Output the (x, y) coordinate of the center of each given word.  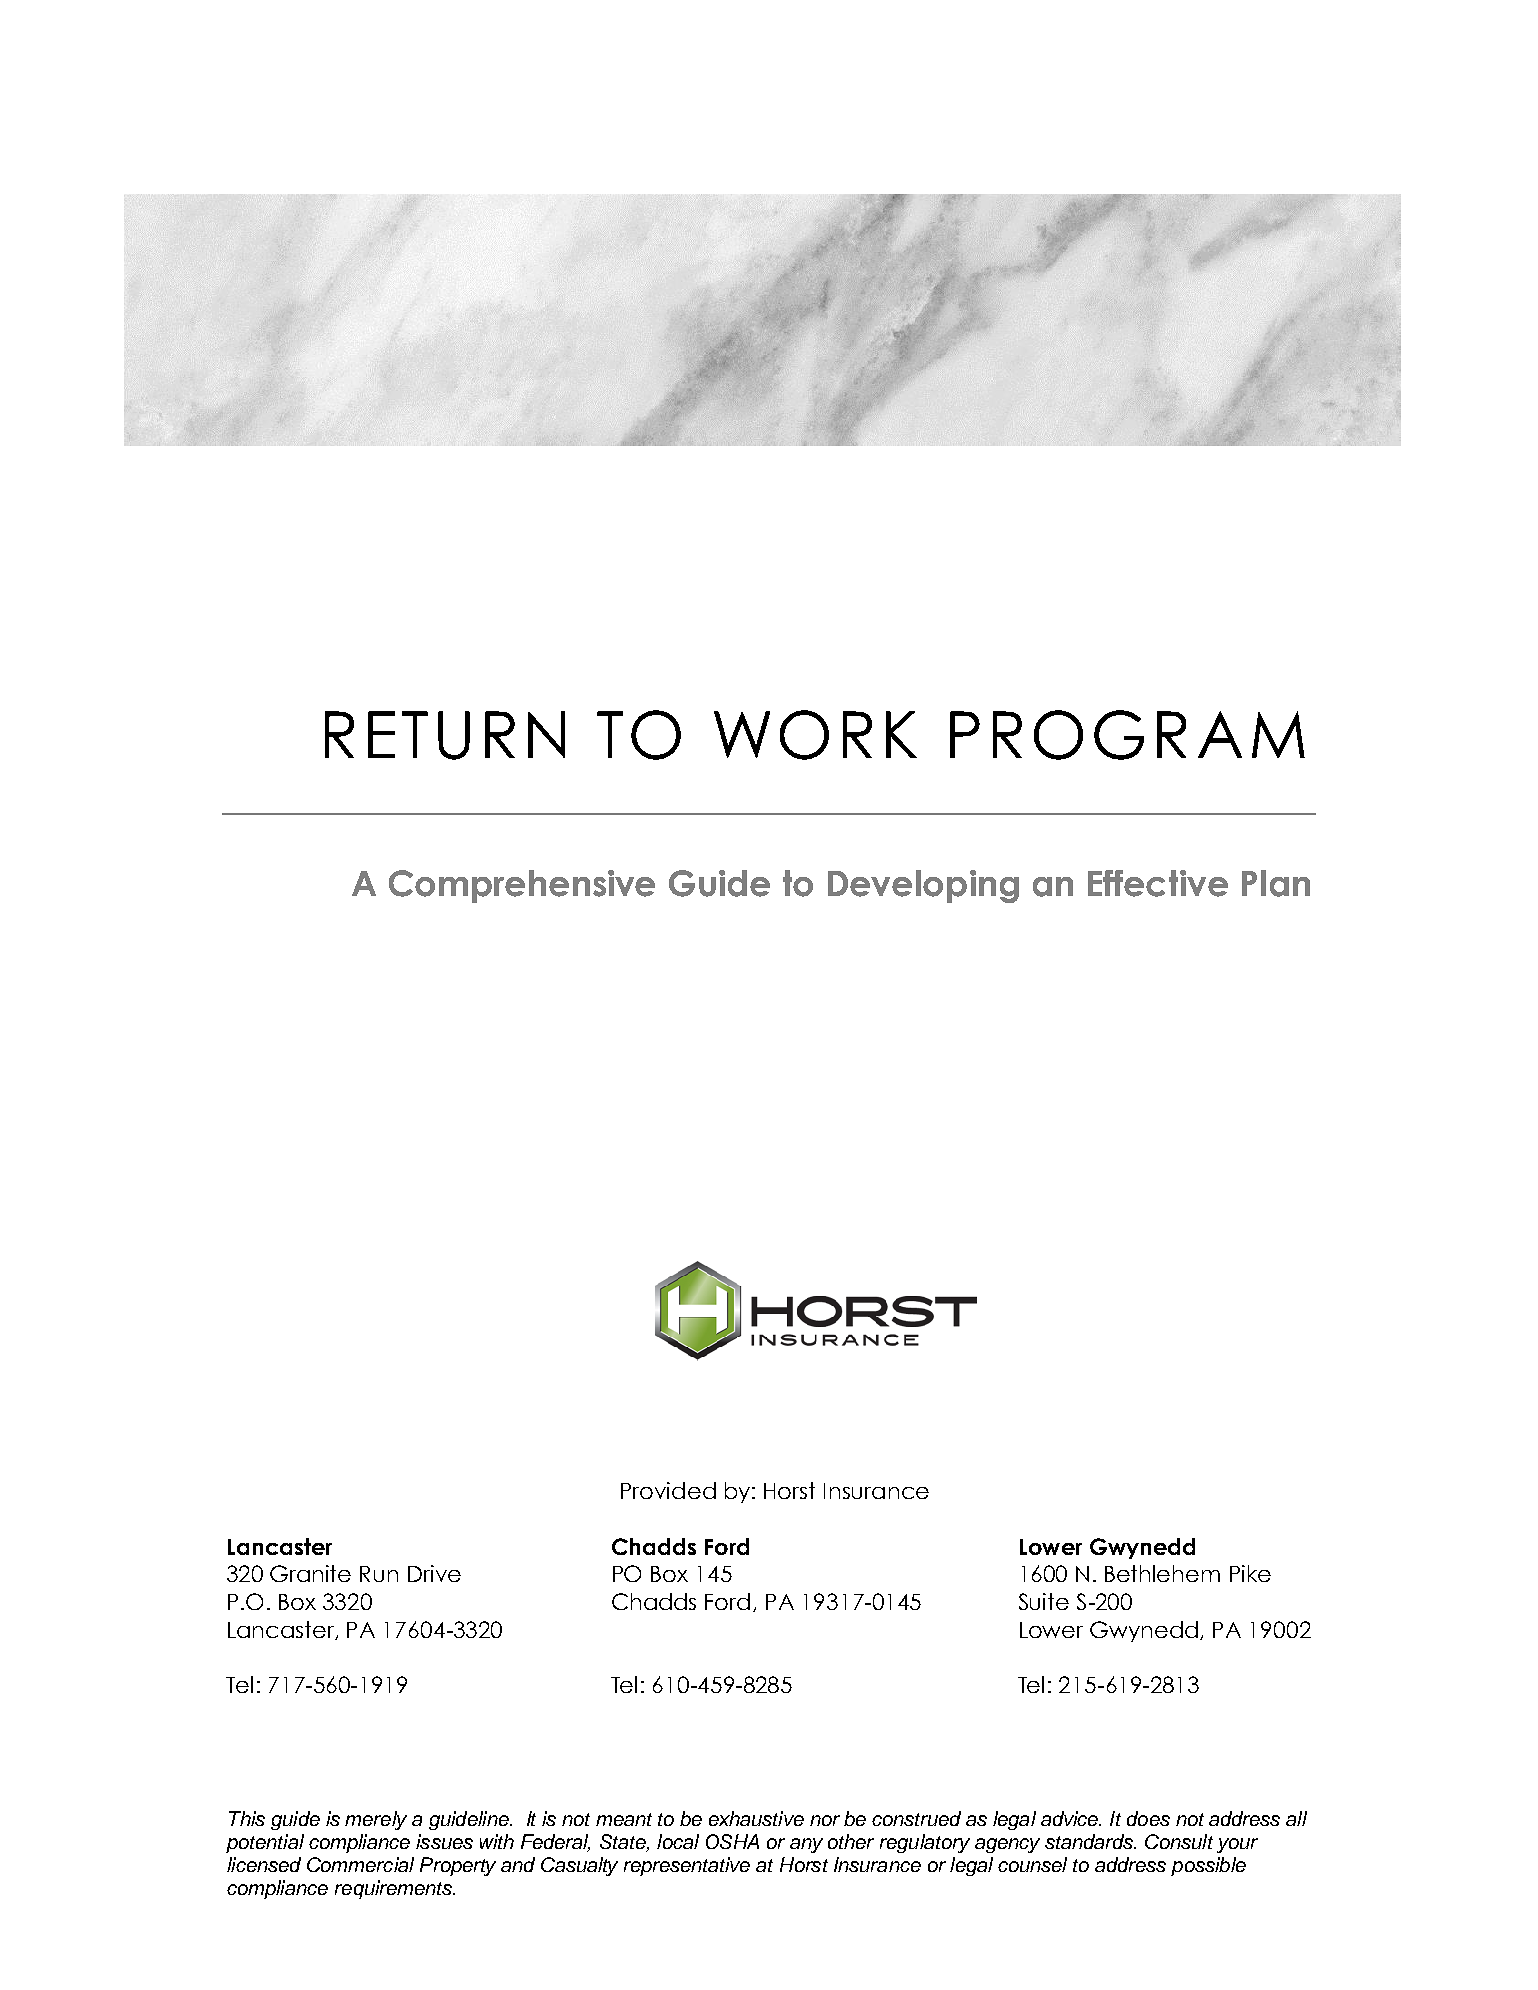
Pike (1250, 1573)
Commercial (360, 1864)
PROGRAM (1127, 735)
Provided (668, 1490)
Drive (434, 1573)
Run (379, 1574)
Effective (1158, 883)
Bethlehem (1162, 1573)
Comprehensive (522, 886)
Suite (1044, 1601)
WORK (815, 735)
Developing (923, 886)
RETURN (445, 735)
